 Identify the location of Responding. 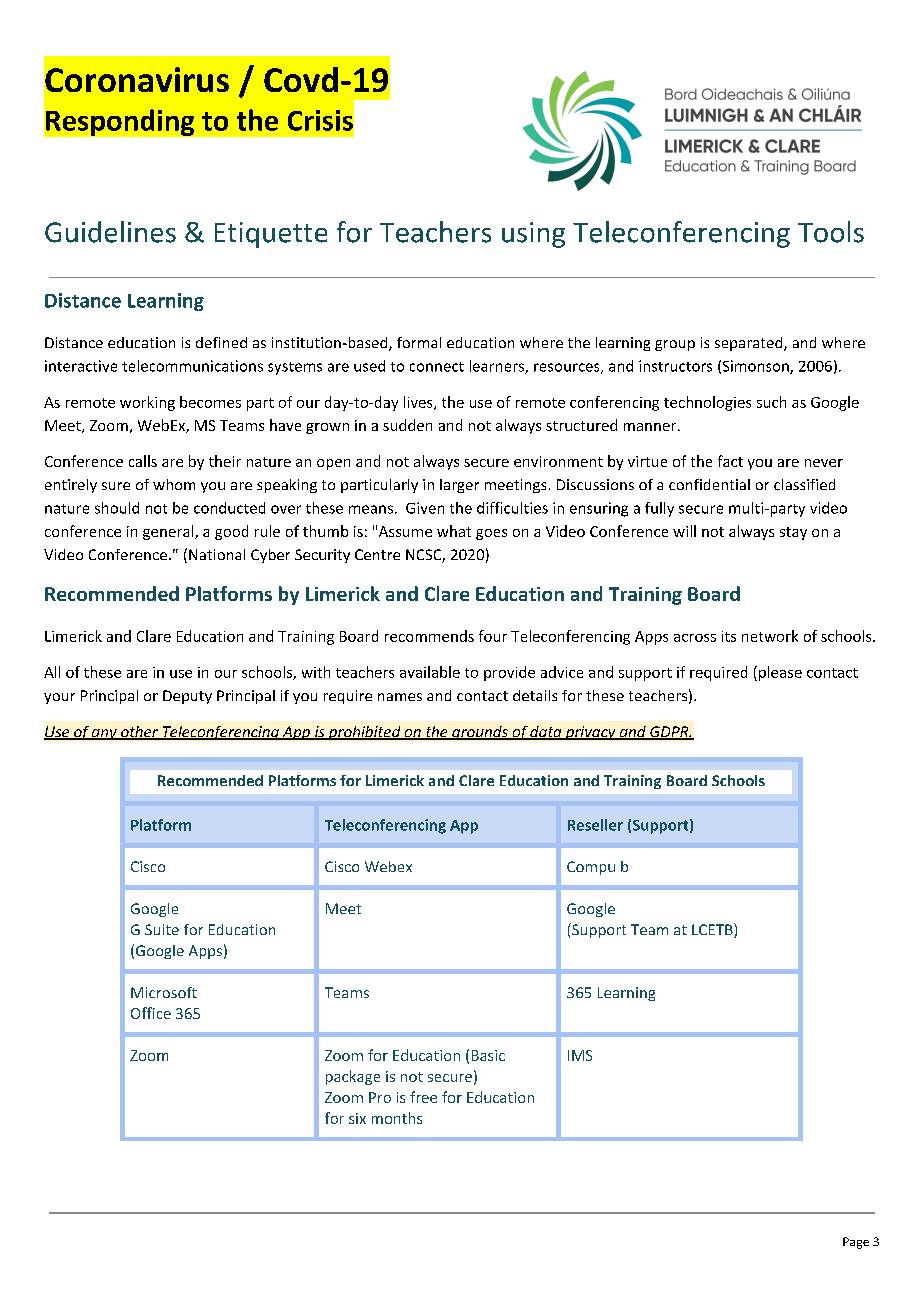
(120, 122).
